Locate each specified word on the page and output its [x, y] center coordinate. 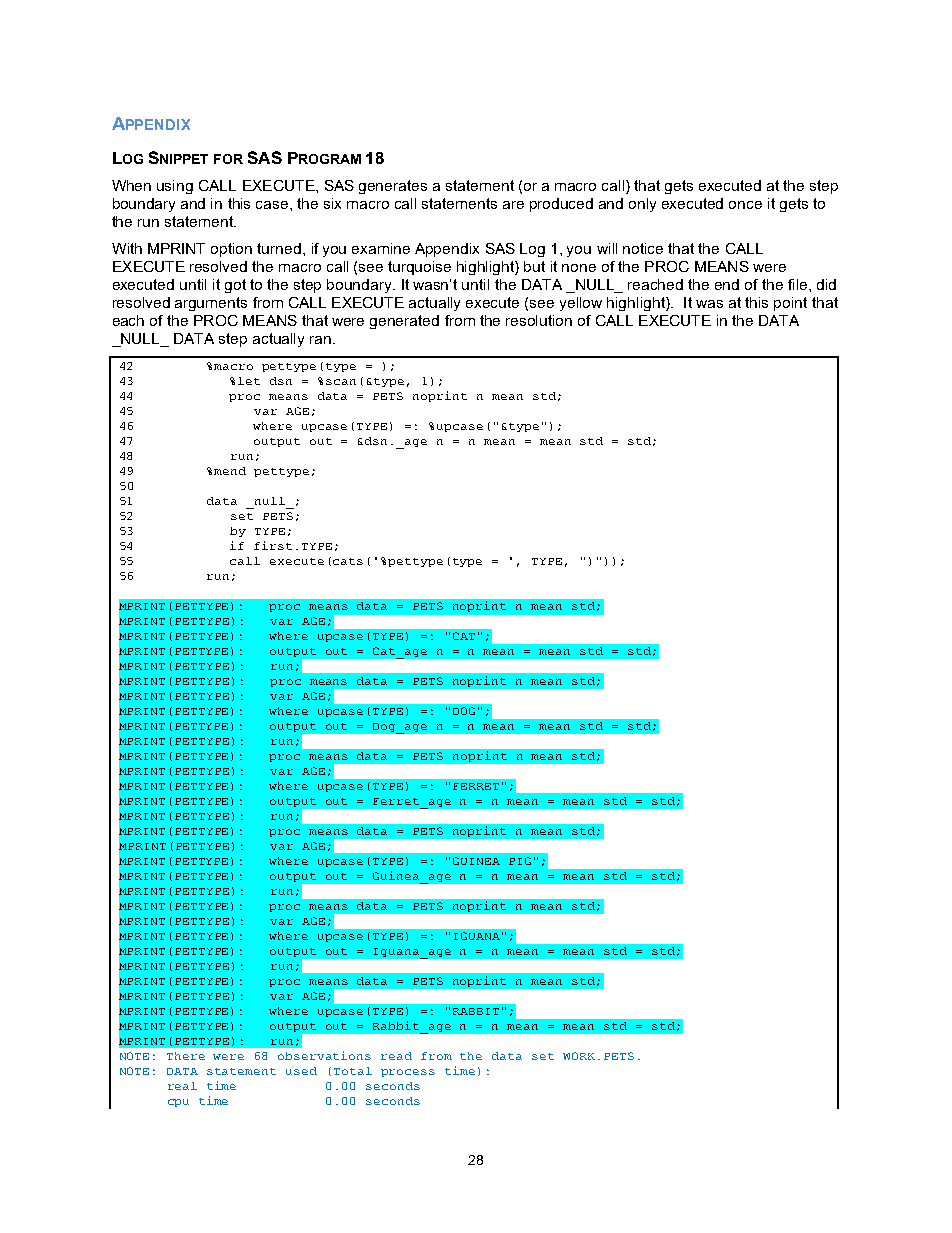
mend [230, 471]
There [186, 1056]
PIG [520, 861]
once [745, 205]
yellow [581, 304]
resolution [539, 320]
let [249, 381]
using [175, 187]
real [182, 1086]
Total [353, 1071]
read [396, 1056]
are [513, 205]
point [790, 304]
